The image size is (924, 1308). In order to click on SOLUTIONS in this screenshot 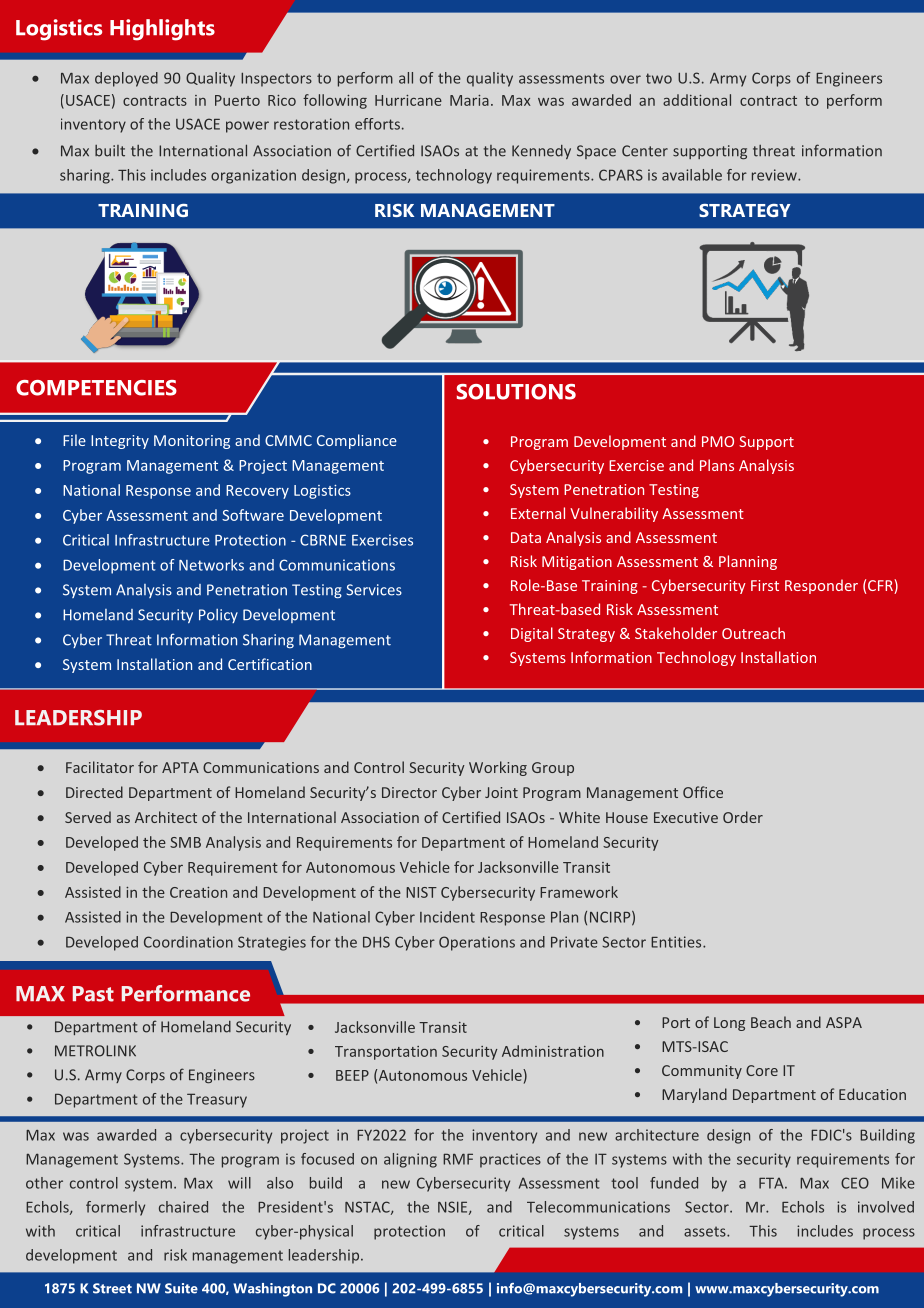, I will do `click(516, 392)`.
